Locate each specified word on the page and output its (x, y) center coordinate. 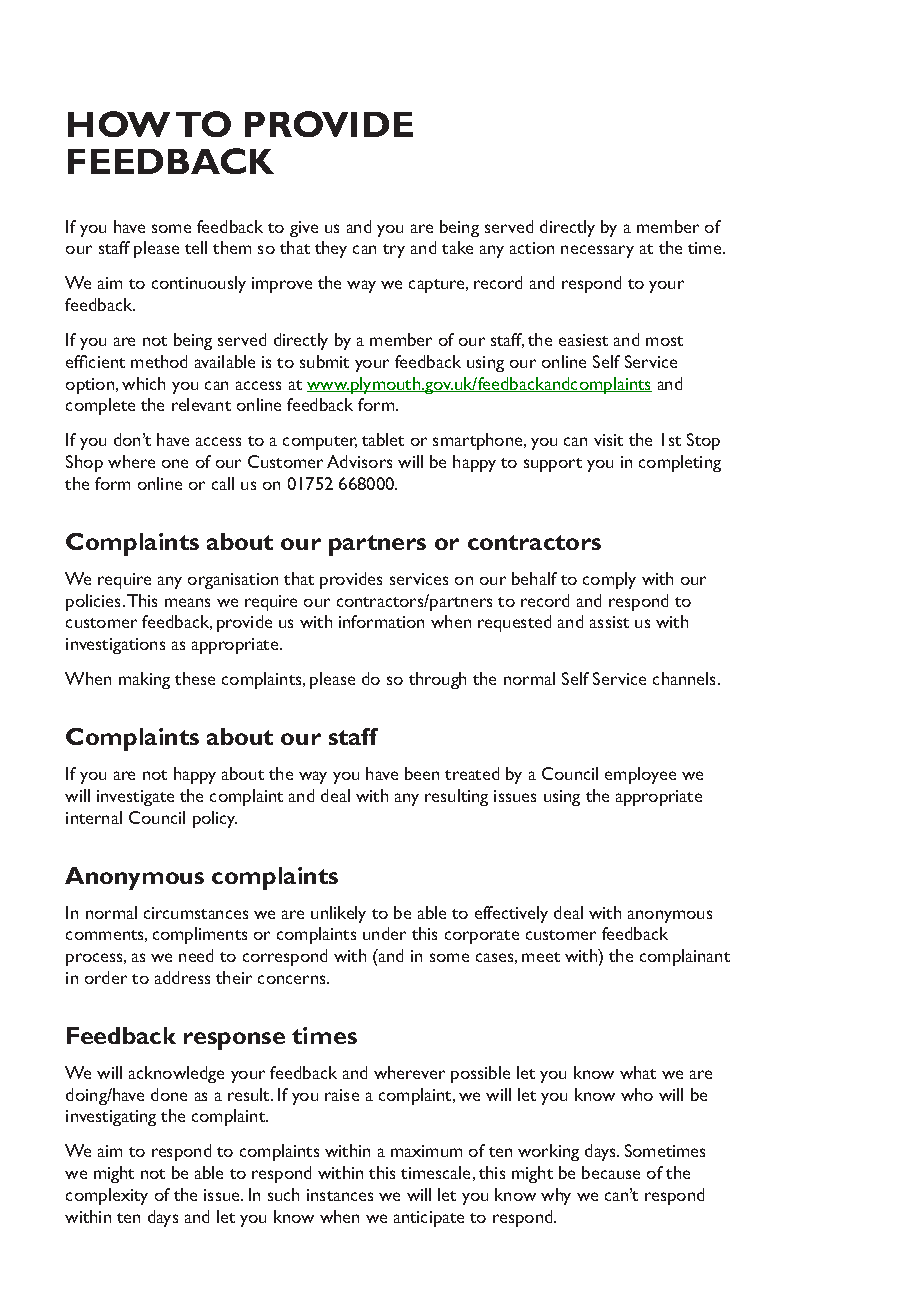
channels (686, 678)
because (611, 1172)
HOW (119, 124)
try (394, 251)
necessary (597, 251)
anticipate (429, 1219)
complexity (107, 1196)
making (144, 680)
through (437, 680)
